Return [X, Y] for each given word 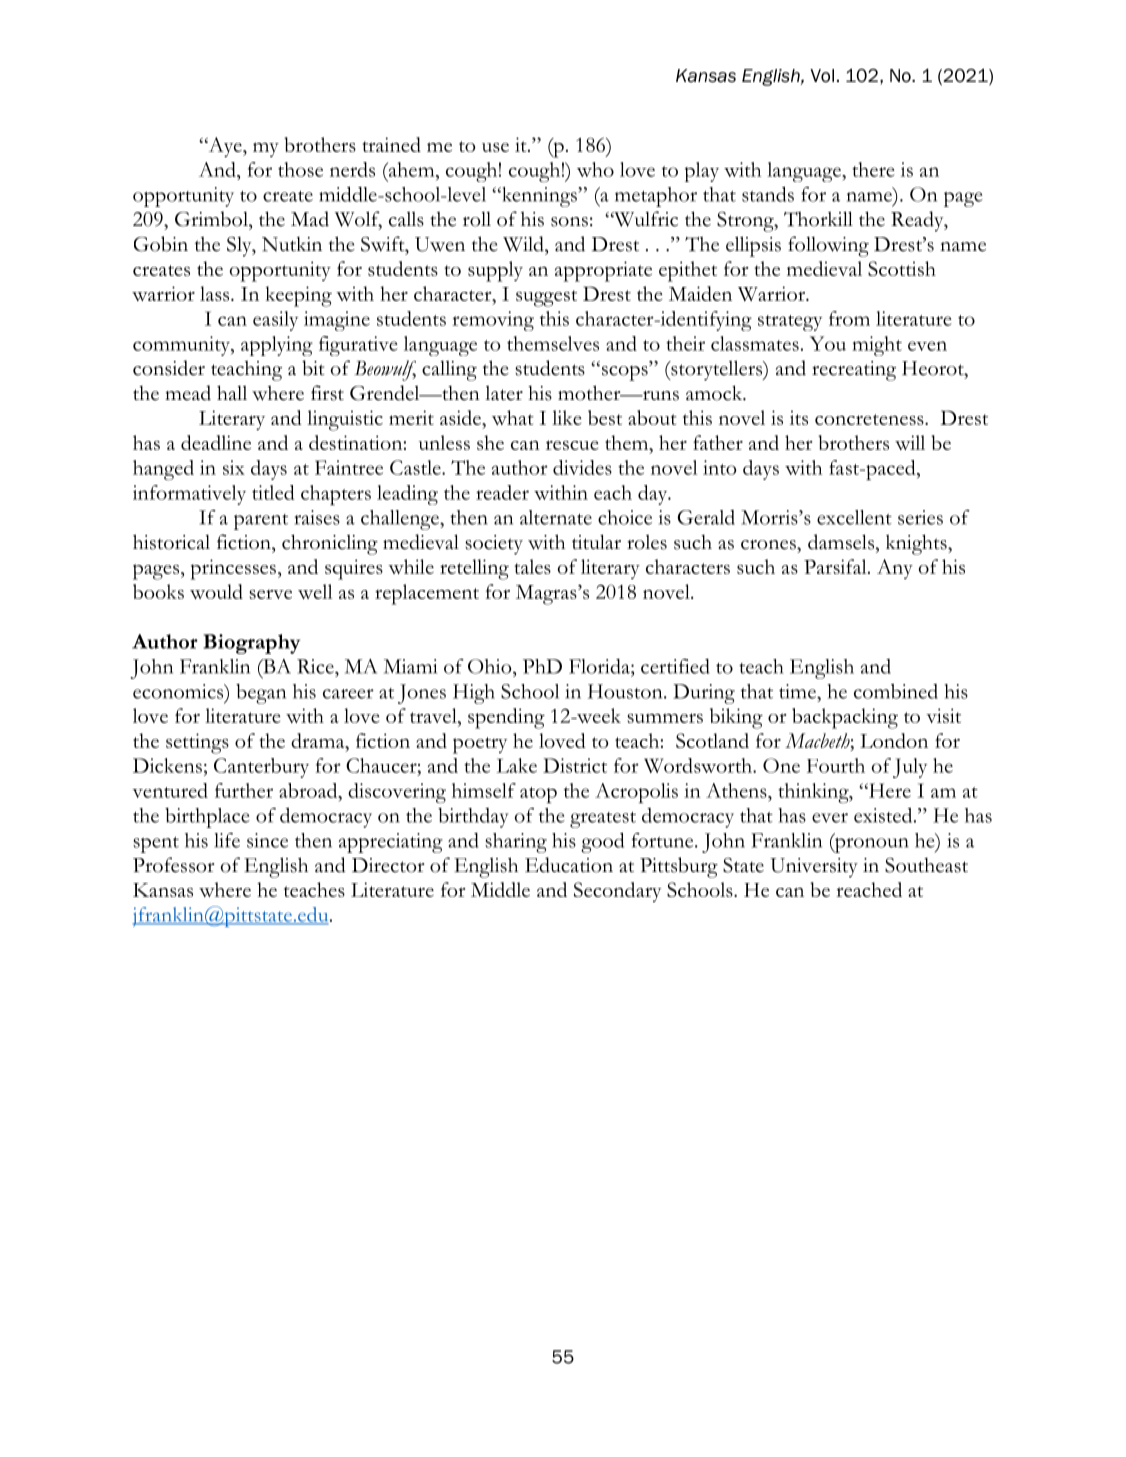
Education [569, 865]
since [267, 840]
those [300, 169]
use [495, 147]
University [814, 868]
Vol [822, 76]
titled [273, 492]
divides [582, 467]
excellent [854, 517]
